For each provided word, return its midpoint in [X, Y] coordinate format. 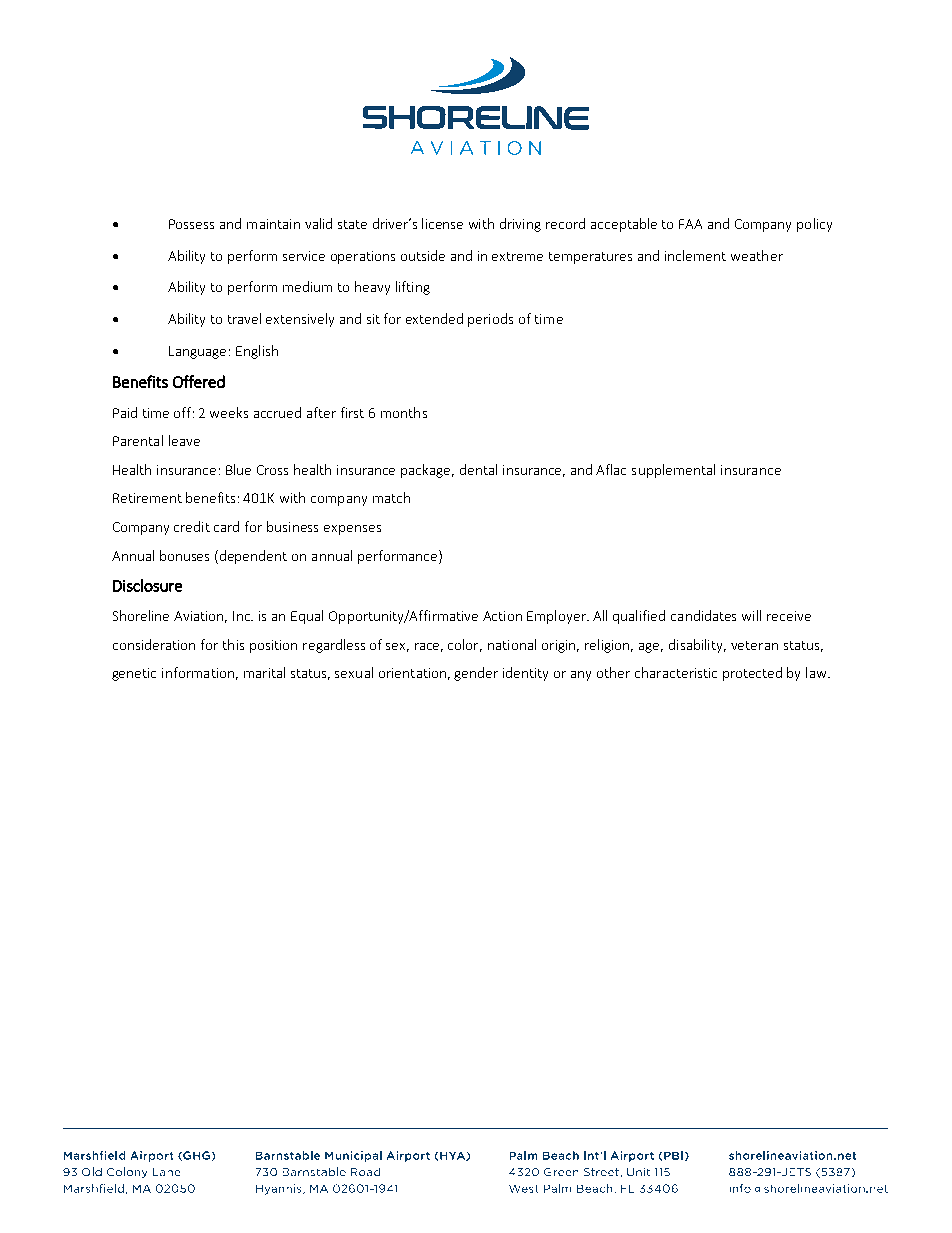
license [442, 223]
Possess [191, 224]
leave [184, 440]
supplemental [673, 471]
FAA [690, 224]
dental [478, 469]
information [198, 672]
